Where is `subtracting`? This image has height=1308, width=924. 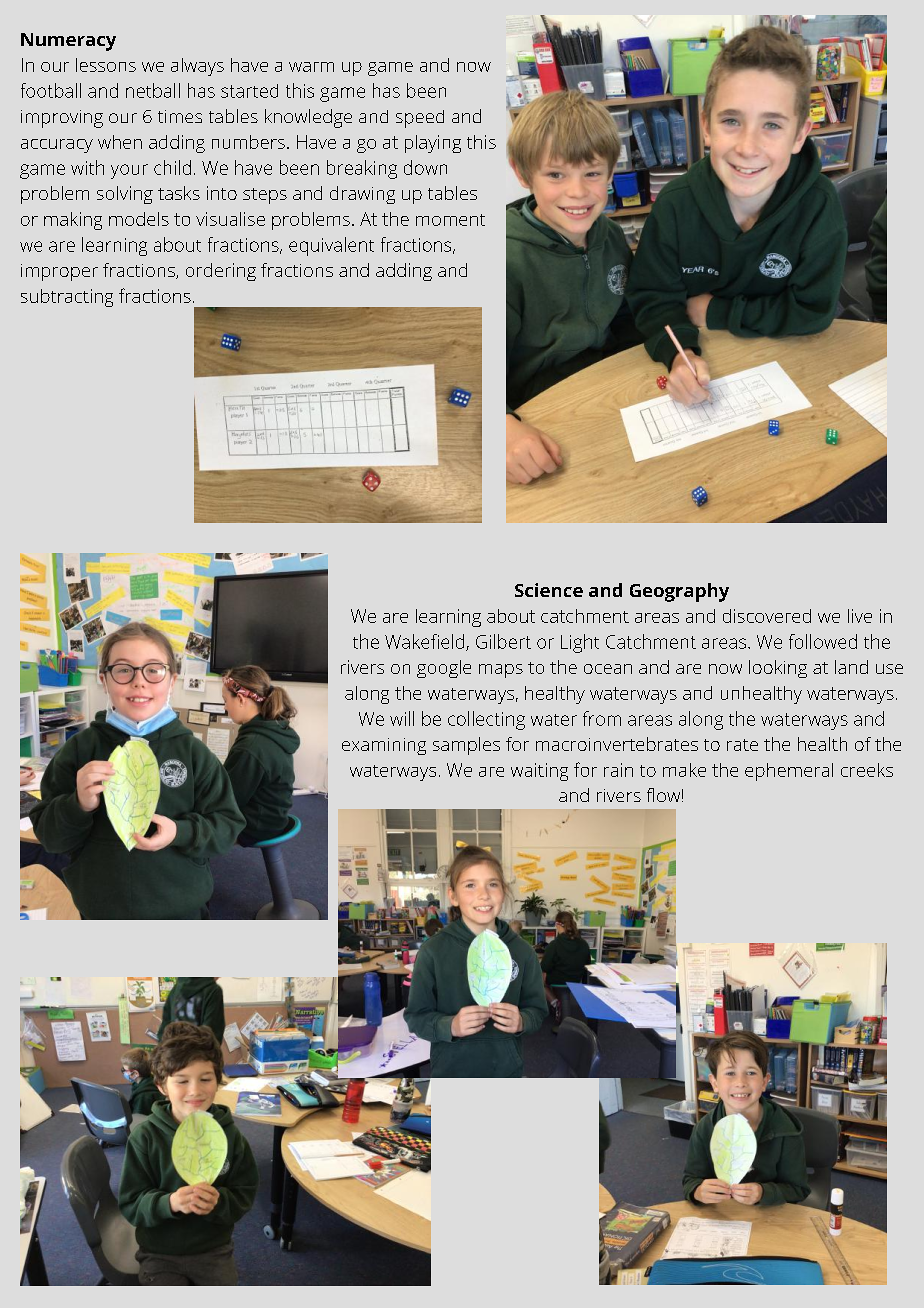
subtracting is located at coordinates (67, 298).
